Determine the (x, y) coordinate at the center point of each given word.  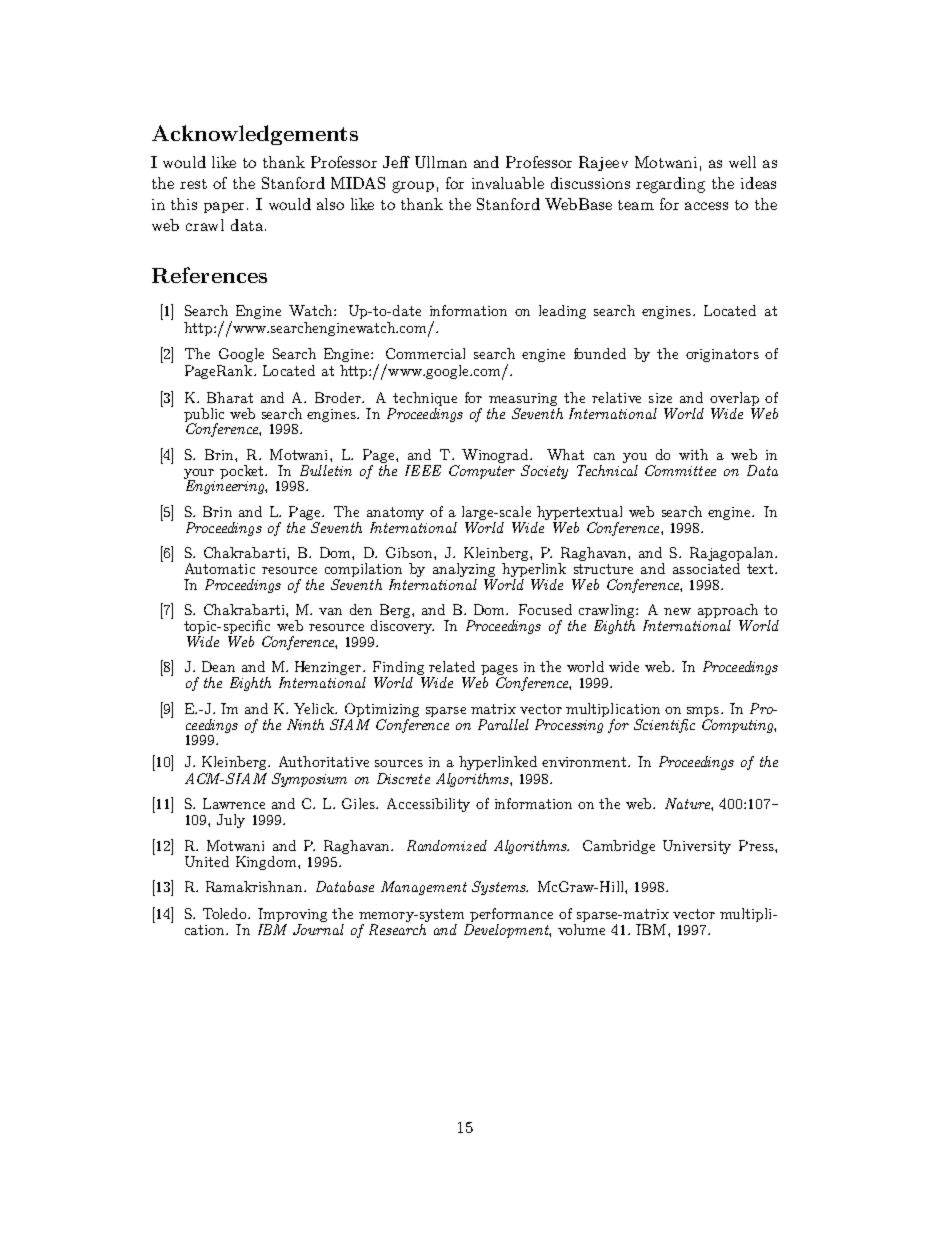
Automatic (220, 568)
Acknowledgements (255, 135)
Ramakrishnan (255, 886)
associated (706, 568)
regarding (670, 185)
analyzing (465, 571)
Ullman (441, 162)
